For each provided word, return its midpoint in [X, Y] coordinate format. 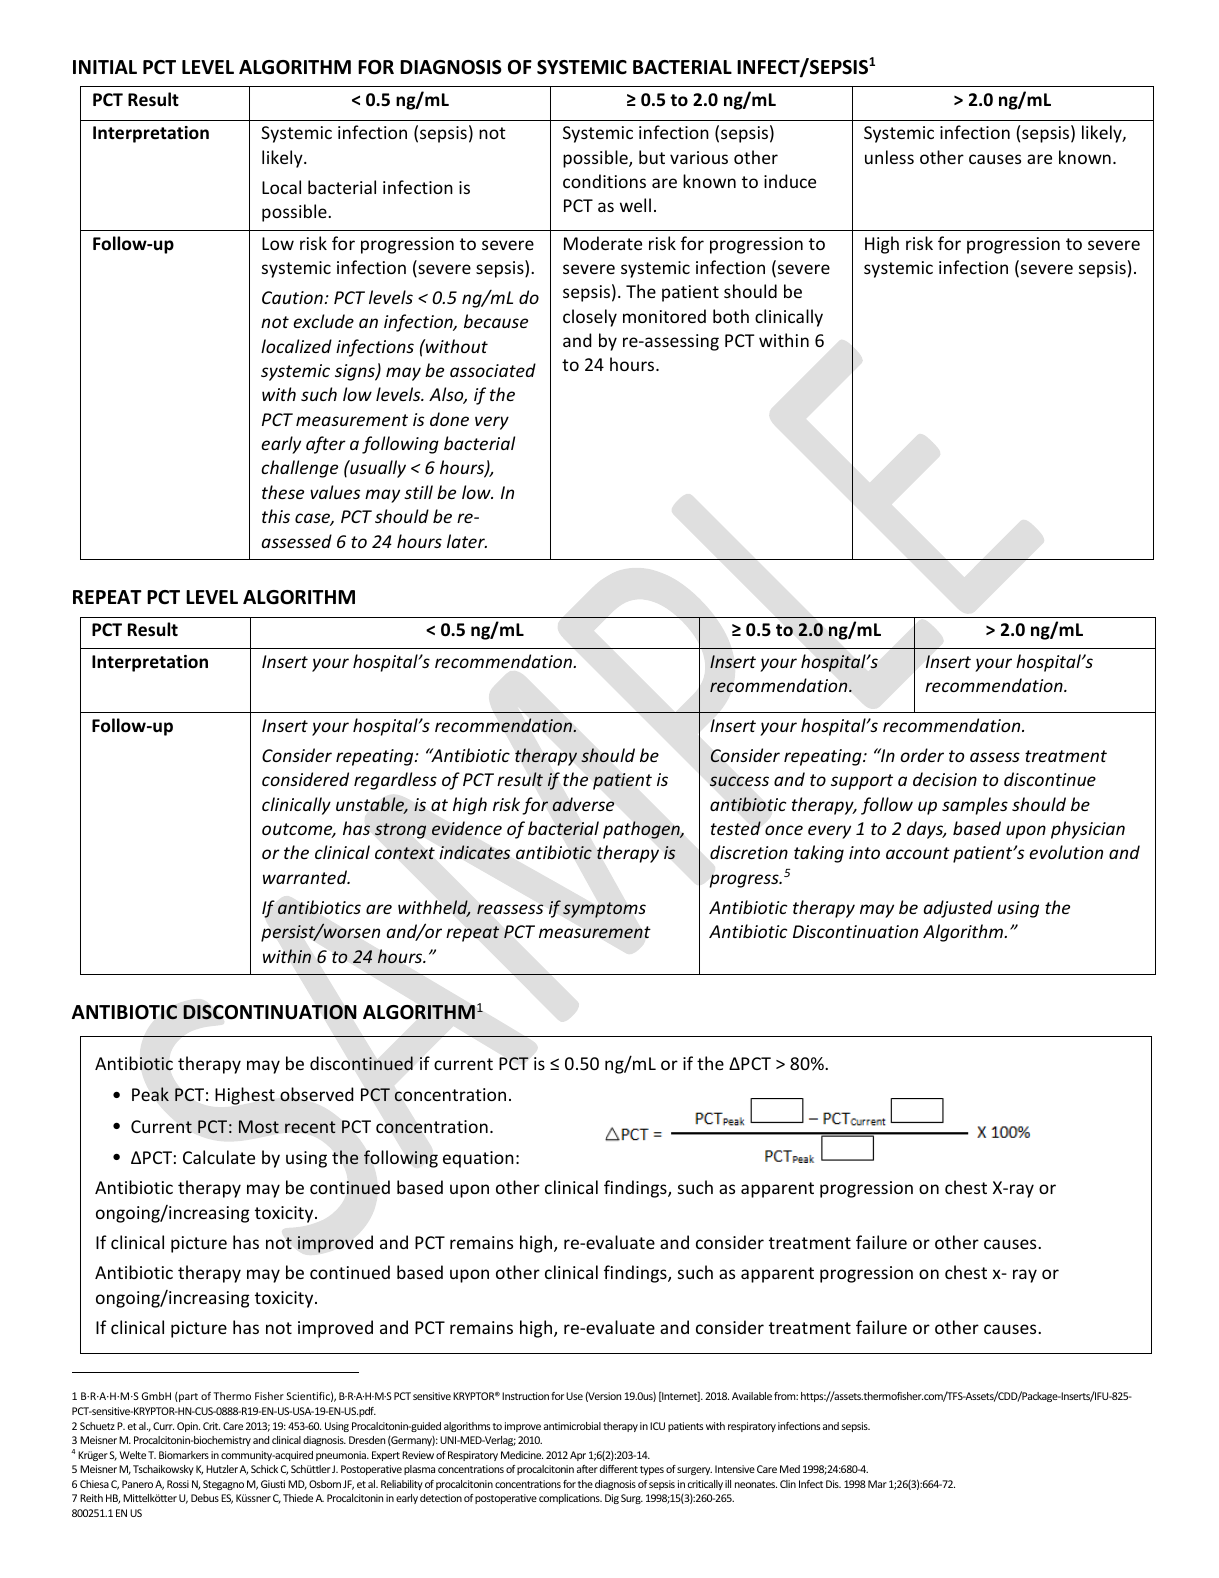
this [276, 516]
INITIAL [105, 67]
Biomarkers [184, 1455]
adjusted [958, 909]
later [467, 541]
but [652, 157]
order [922, 755]
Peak [150, 1094]
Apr [578, 1456]
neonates [756, 1484]
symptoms [604, 910]
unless [889, 157]
